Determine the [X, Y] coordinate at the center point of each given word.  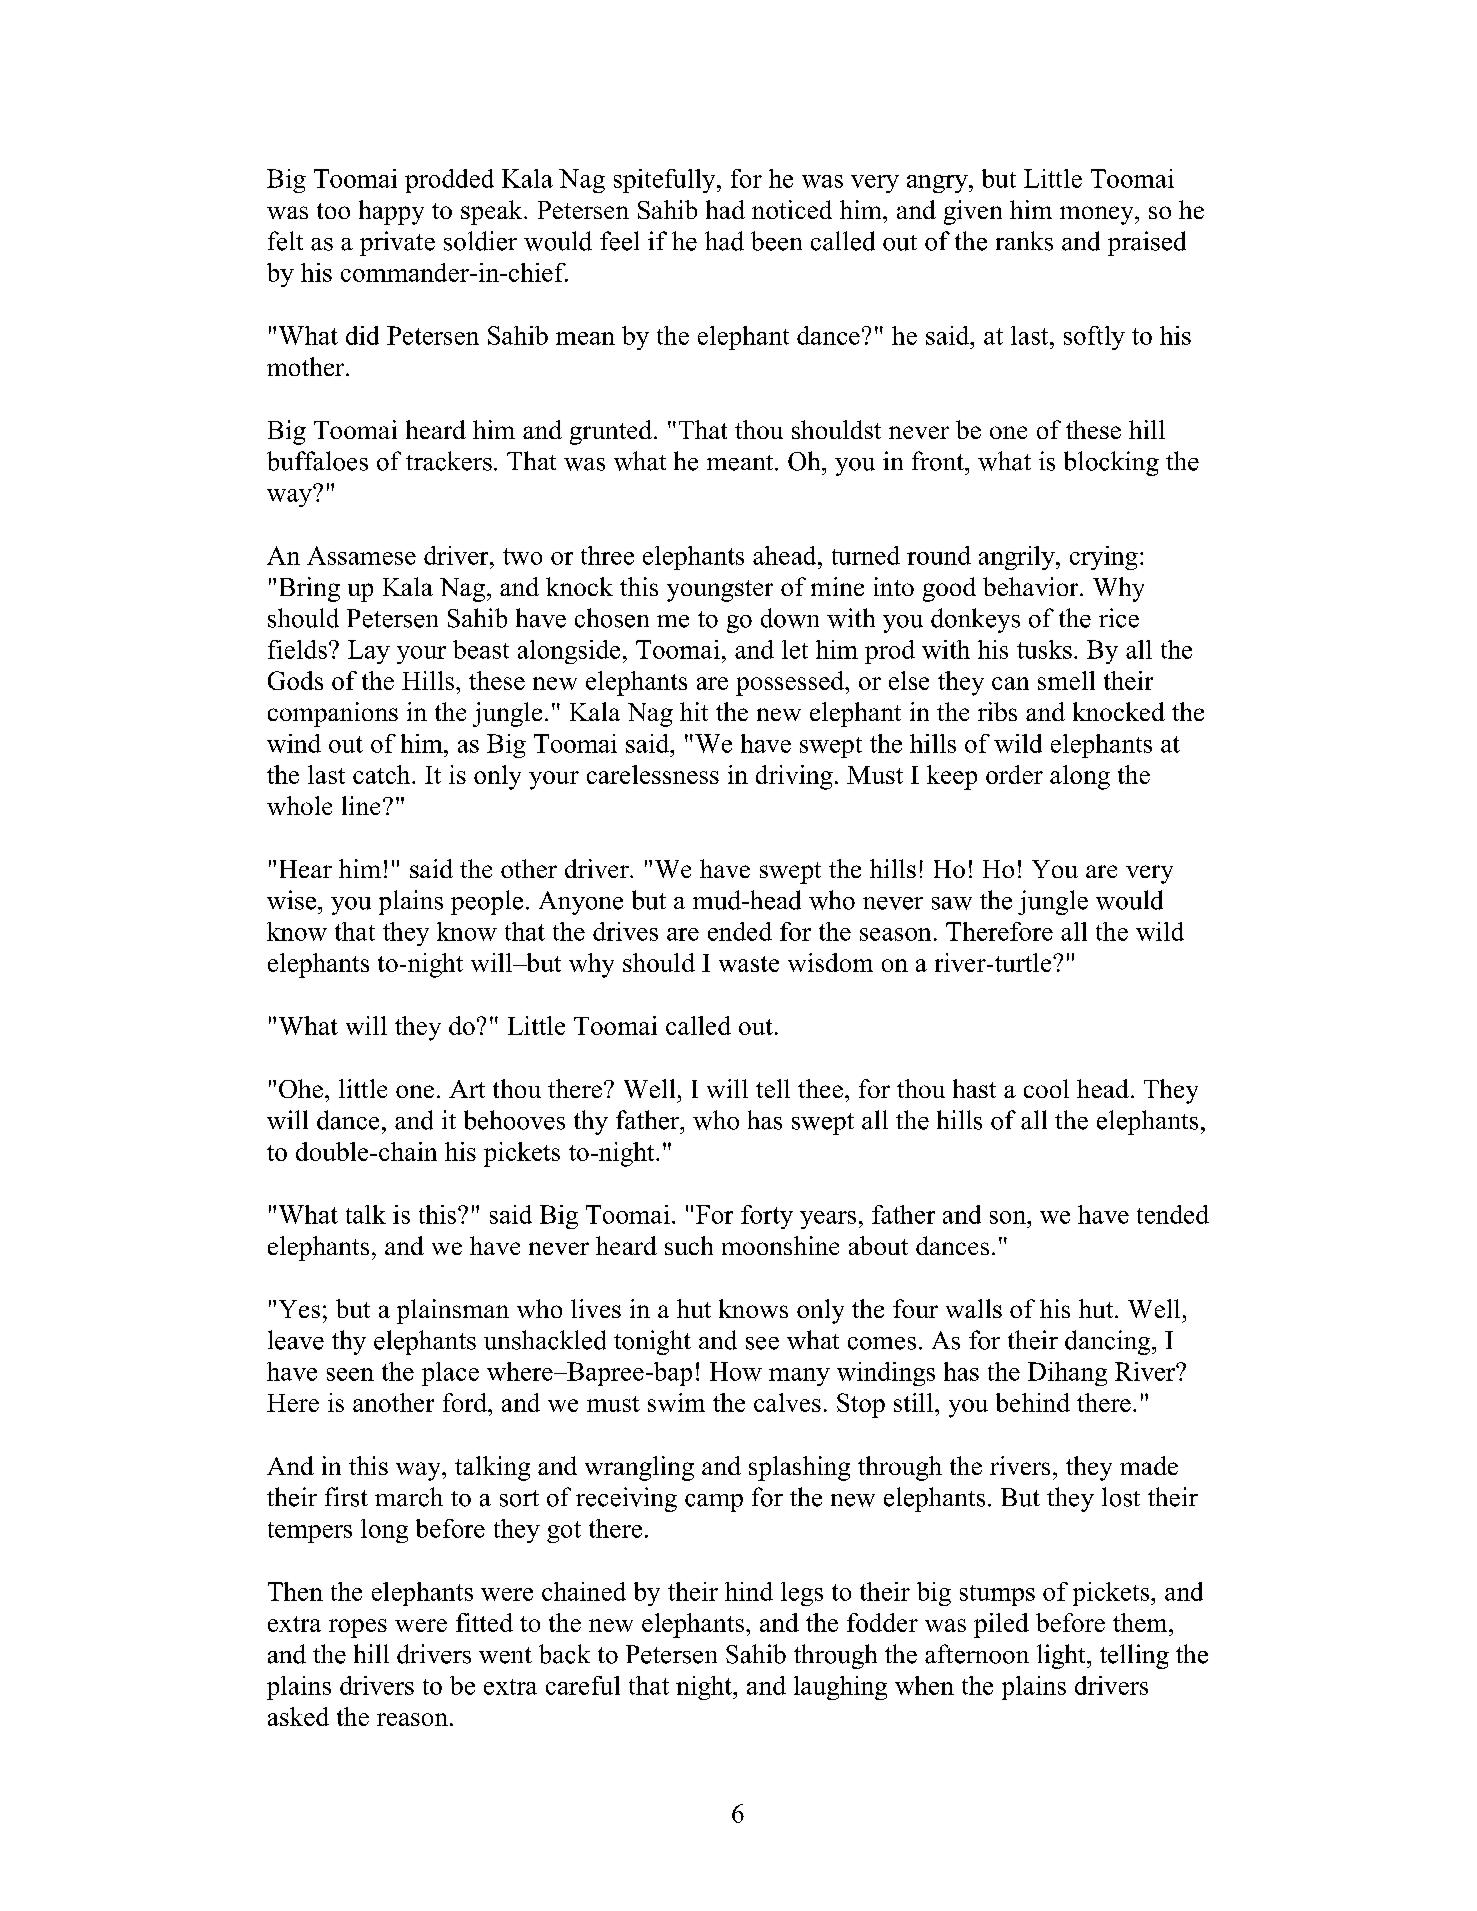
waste [749, 964]
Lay [369, 652]
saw [952, 903]
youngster [720, 591]
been [776, 241]
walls [974, 1308]
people [487, 902]
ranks [1024, 241]
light [1062, 1656]
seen [350, 1374]
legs [802, 1594]
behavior [1032, 586]
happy [391, 212]
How [736, 1371]
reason [412, 1719]
